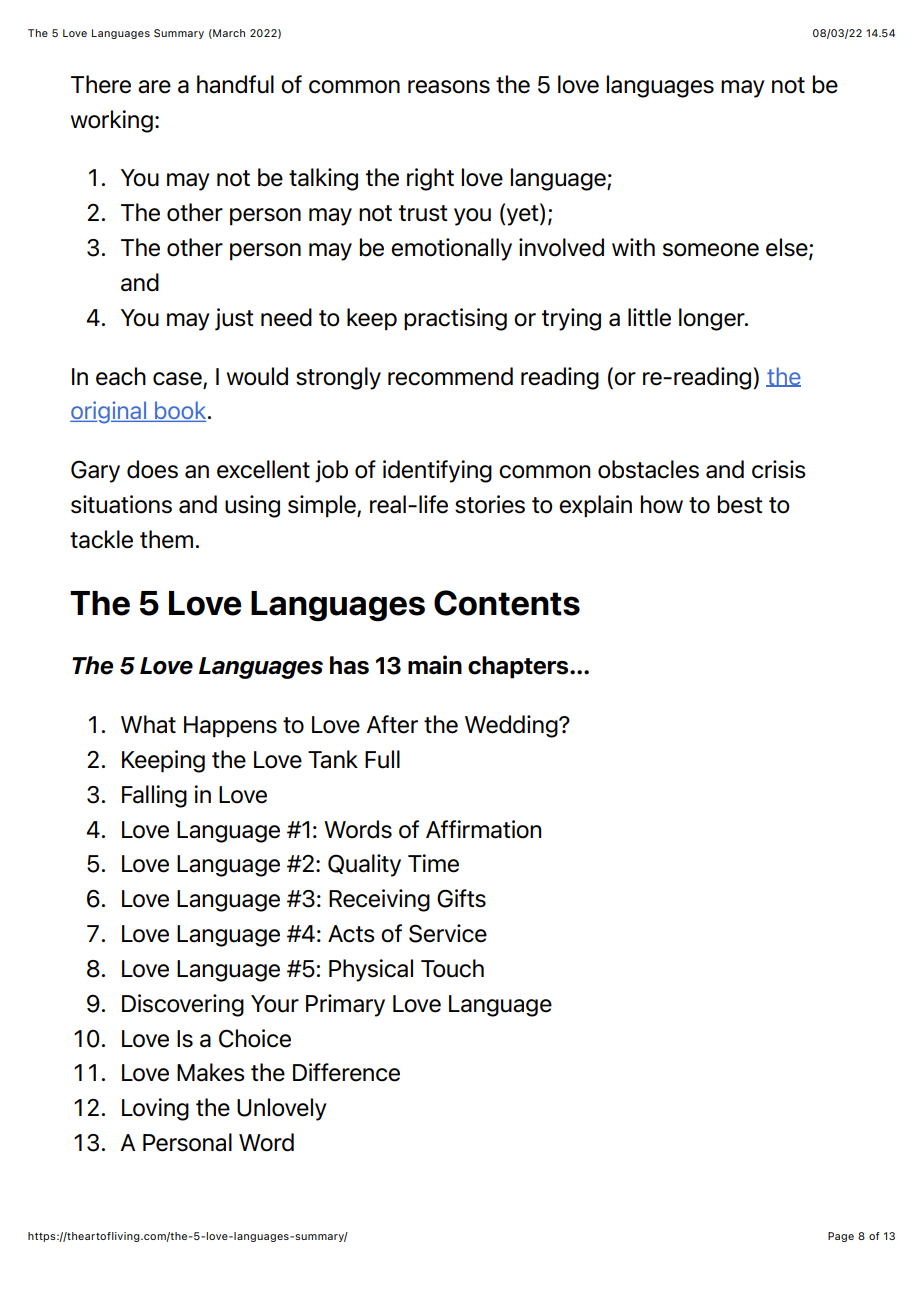  Describe the element at coordinates (435, 665) in the image. I see `main` at that location.
